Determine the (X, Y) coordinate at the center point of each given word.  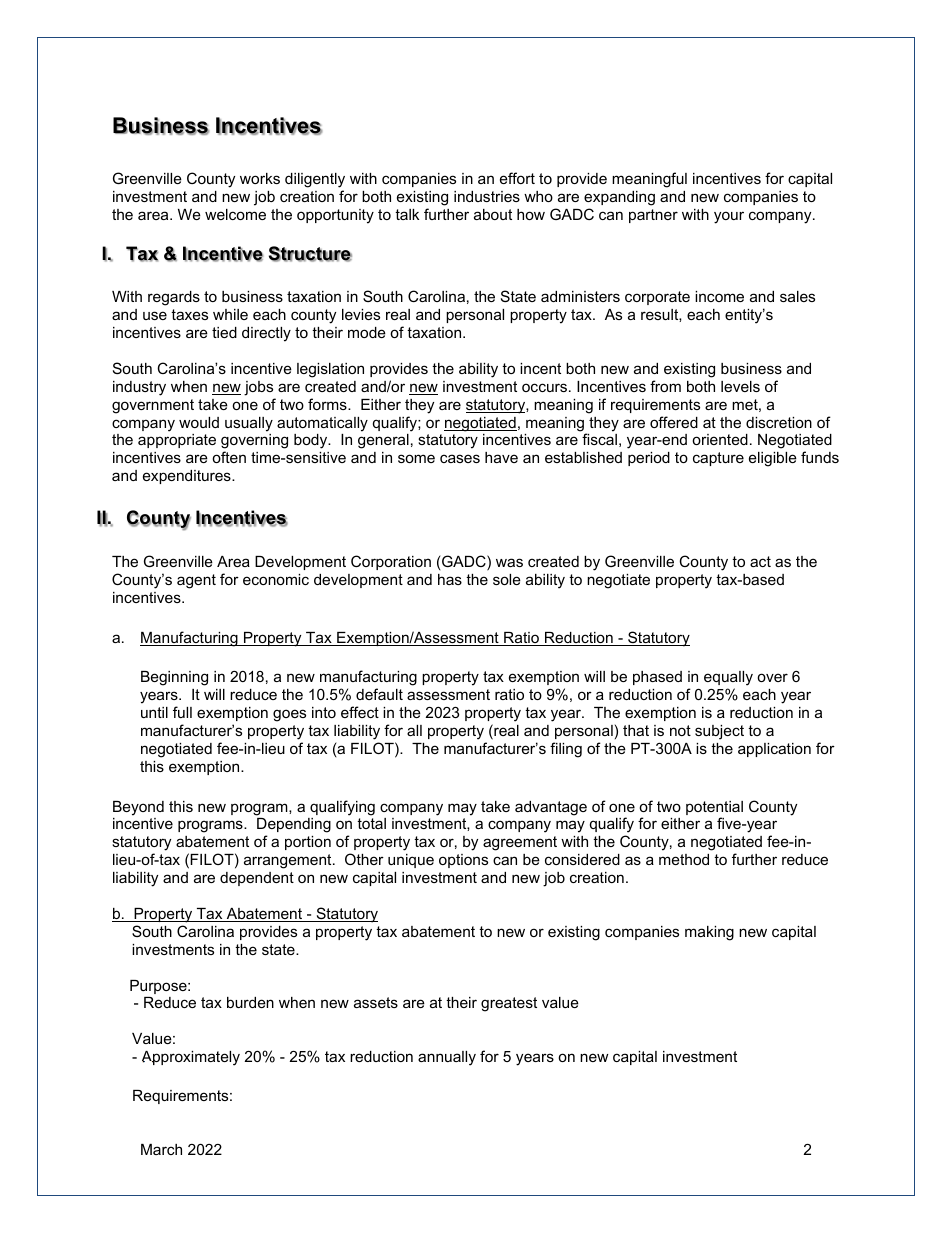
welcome (235, 214)
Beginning (174, 678)
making (709, 933)
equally (728, 680)
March (161, 1149)
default (379, 694)
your (729, 217)
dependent (257, 879)
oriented (720, 439)
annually (447, 1058)
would (199, 422)
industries (487, 196)
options (463, 861)
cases (460, 458)
